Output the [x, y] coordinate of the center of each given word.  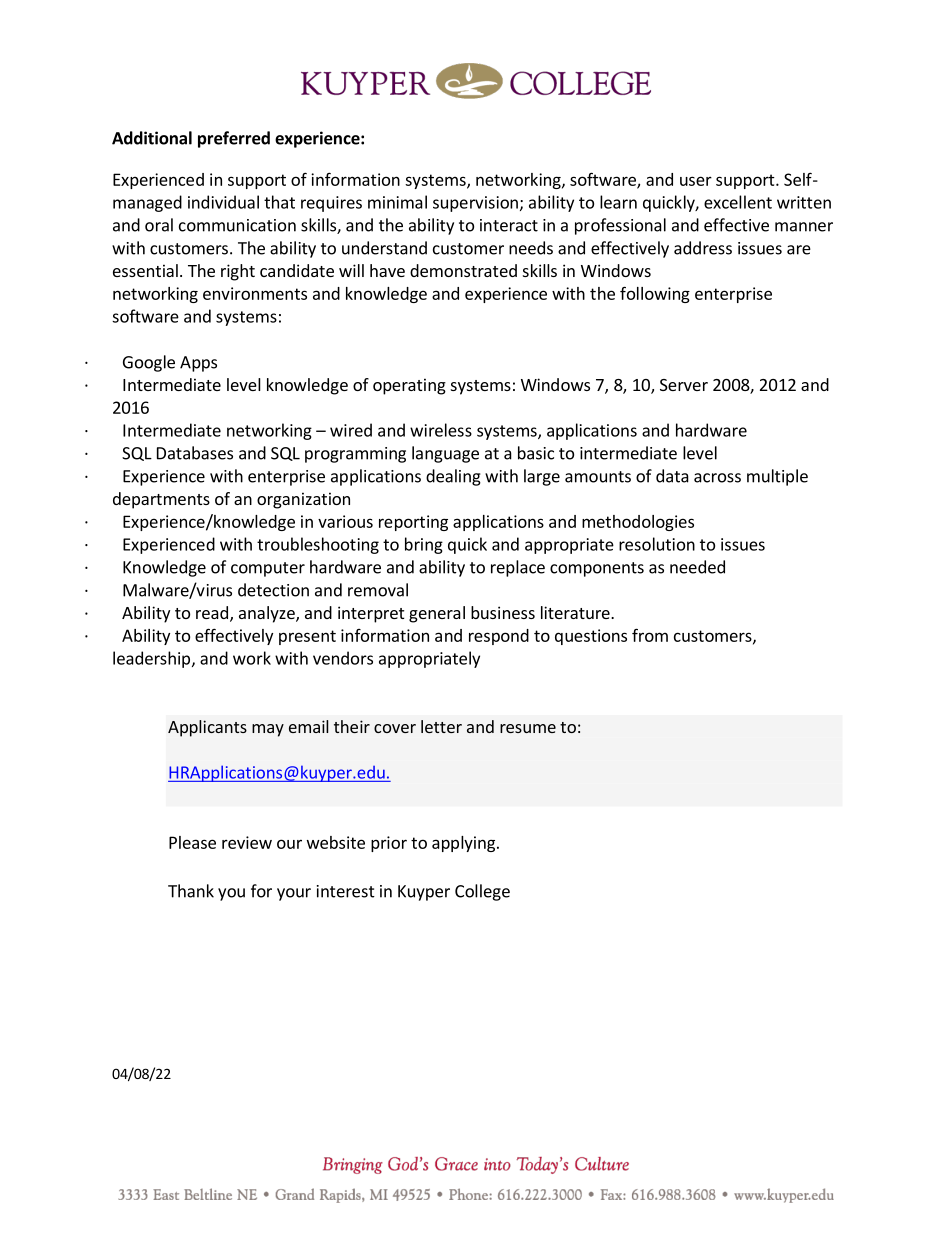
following [655, 294]
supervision [475, 204]
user [696, 181]
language [445, 454]
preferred [234, 139]
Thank [191, 891]
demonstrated [463, 270]
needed [697, 567]
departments [161, 500]
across [717, 478]
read [212, 612]
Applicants [207, 728]
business [503, 612]
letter [441, 726]
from [650, 635]
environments [255, 293]
